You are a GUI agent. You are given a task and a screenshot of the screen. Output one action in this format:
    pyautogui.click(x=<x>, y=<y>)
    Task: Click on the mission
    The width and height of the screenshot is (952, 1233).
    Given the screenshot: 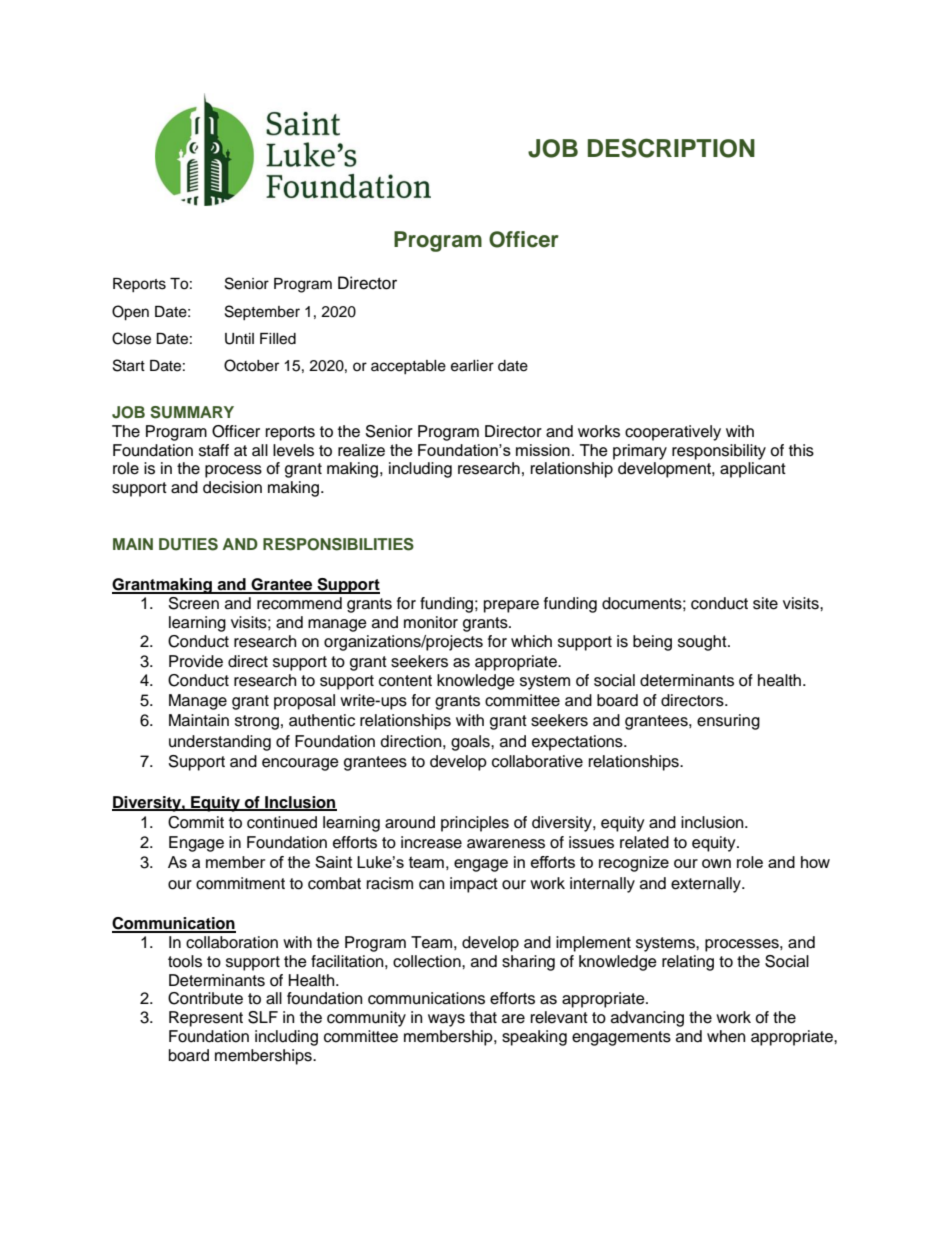 What is the action you would take?
    pyautogui.click(x=543, y=450)
